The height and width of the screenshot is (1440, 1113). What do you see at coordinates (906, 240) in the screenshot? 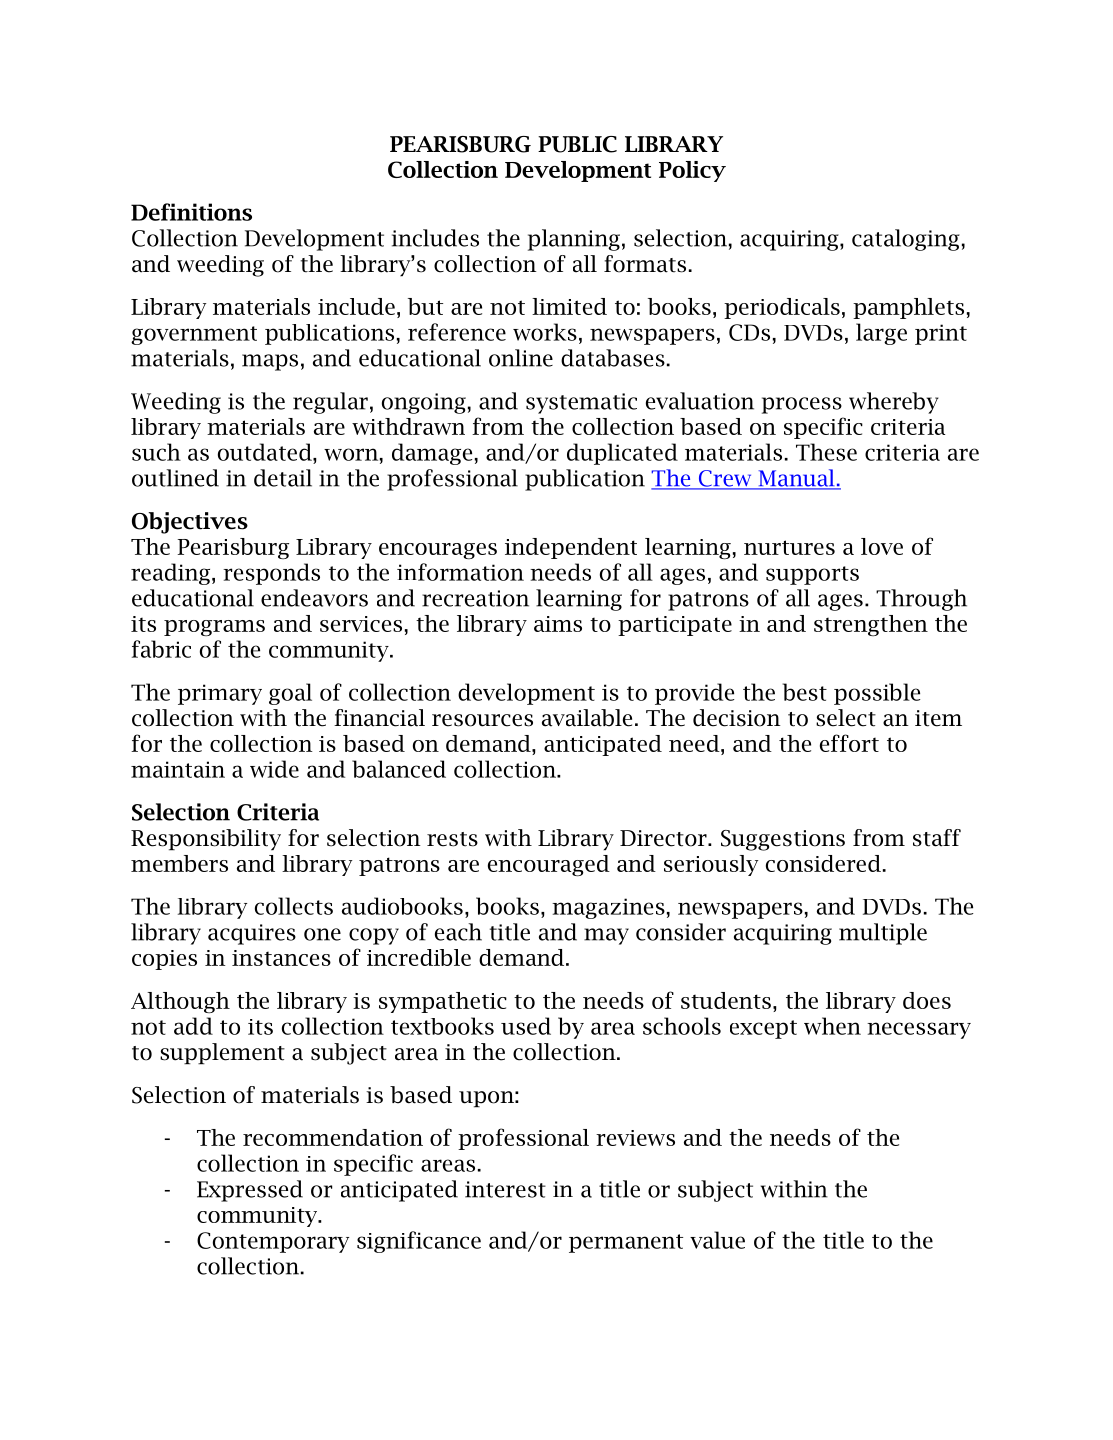
I see `cataloging` at bounding box center [906, 240].
